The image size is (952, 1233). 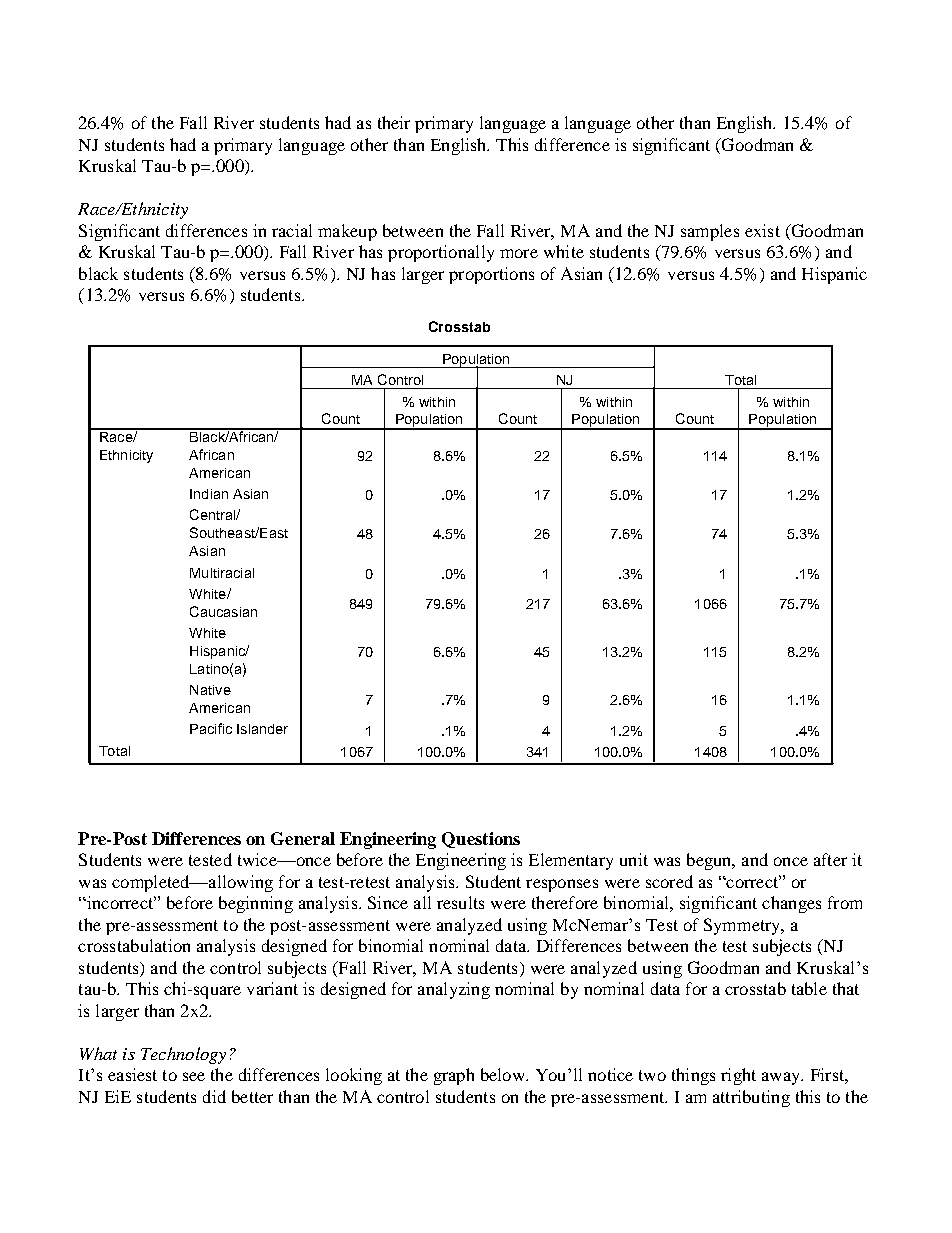 I want to click on exist, so click(x=762, y=230).
